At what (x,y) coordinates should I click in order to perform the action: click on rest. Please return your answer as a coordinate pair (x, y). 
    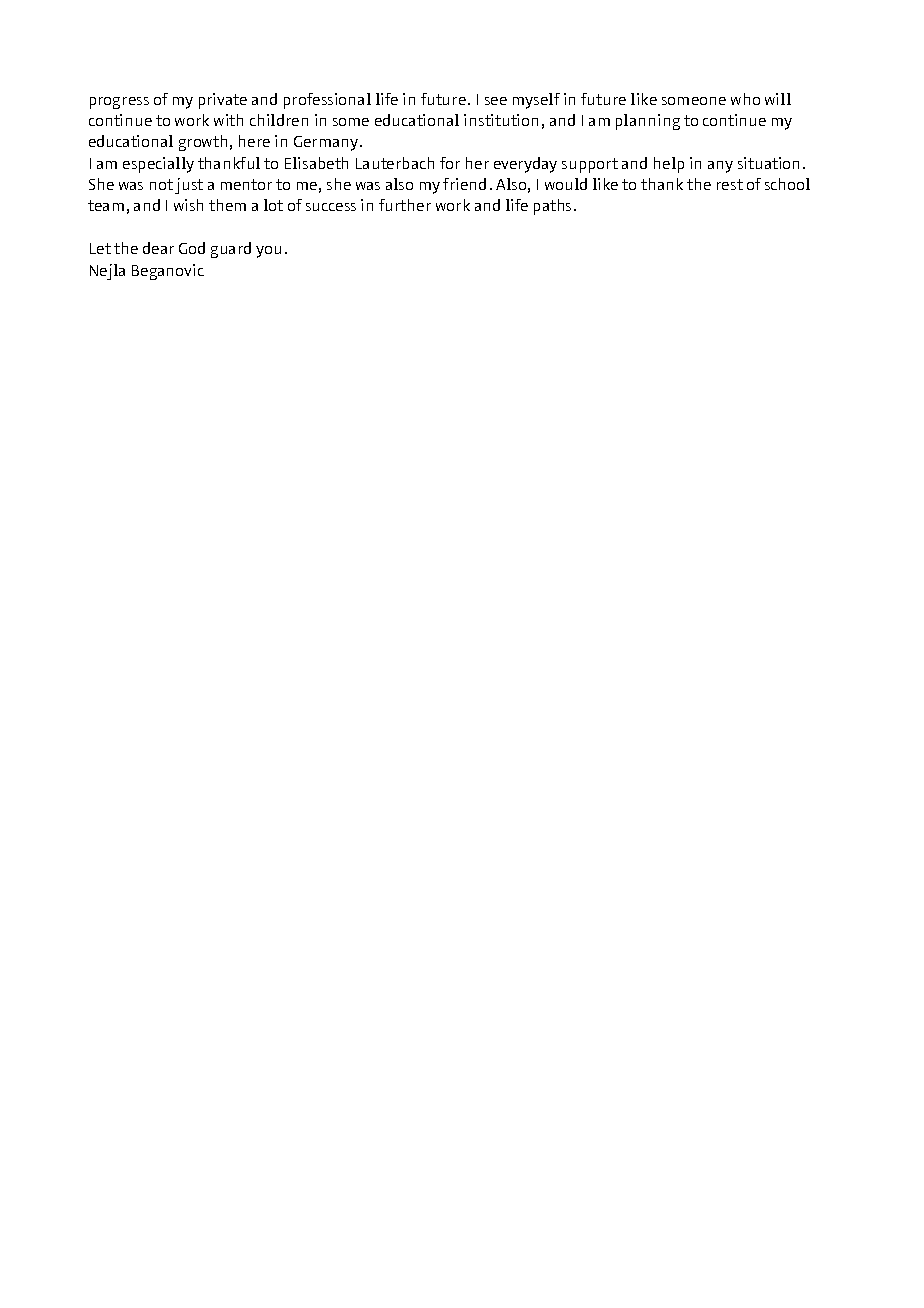
    Looking at the image, I should click on (730, 184).
